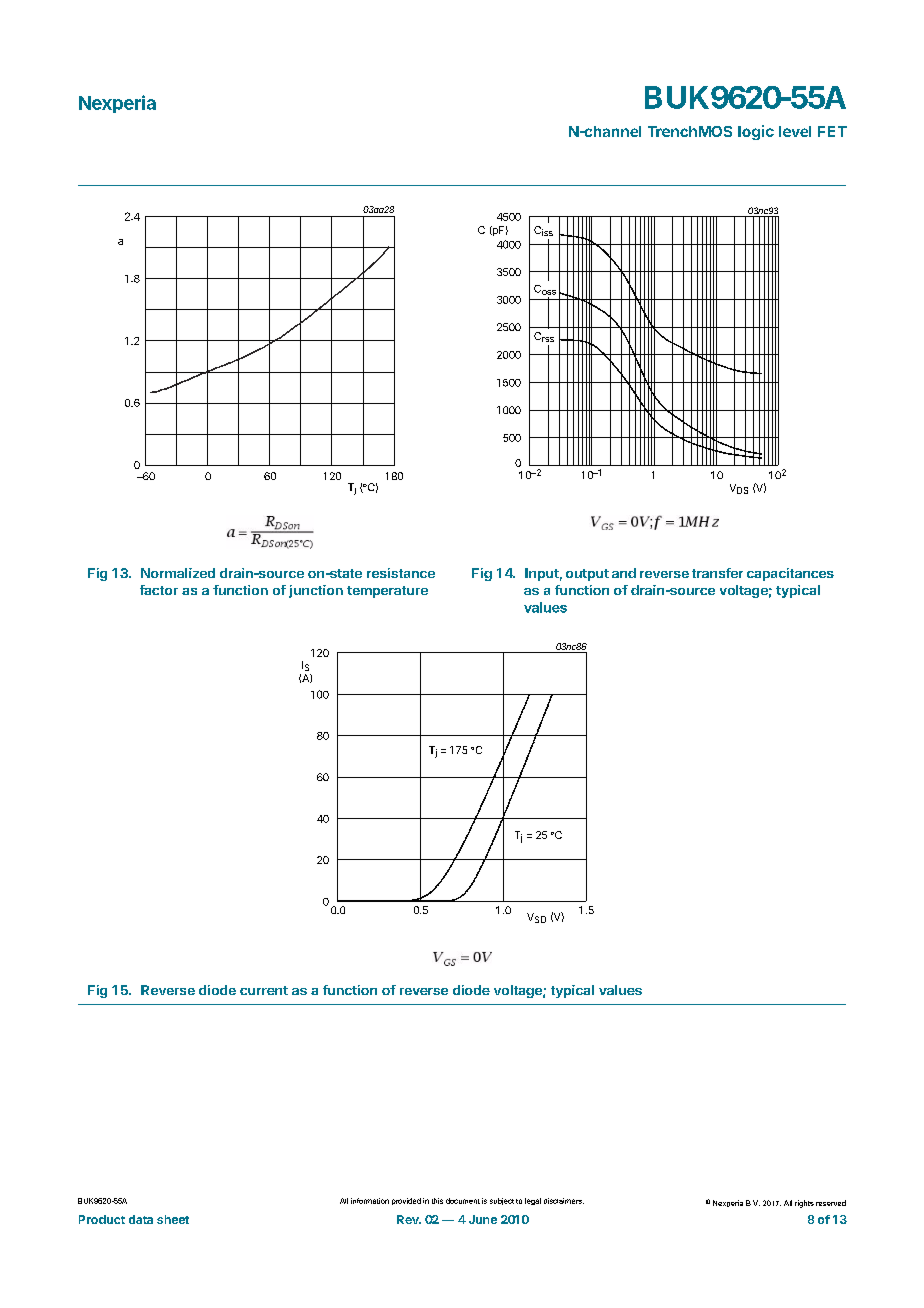  What do you see at coordinates (159, 590) in the image?
I see `factor` at bounding box center [159, 590].
